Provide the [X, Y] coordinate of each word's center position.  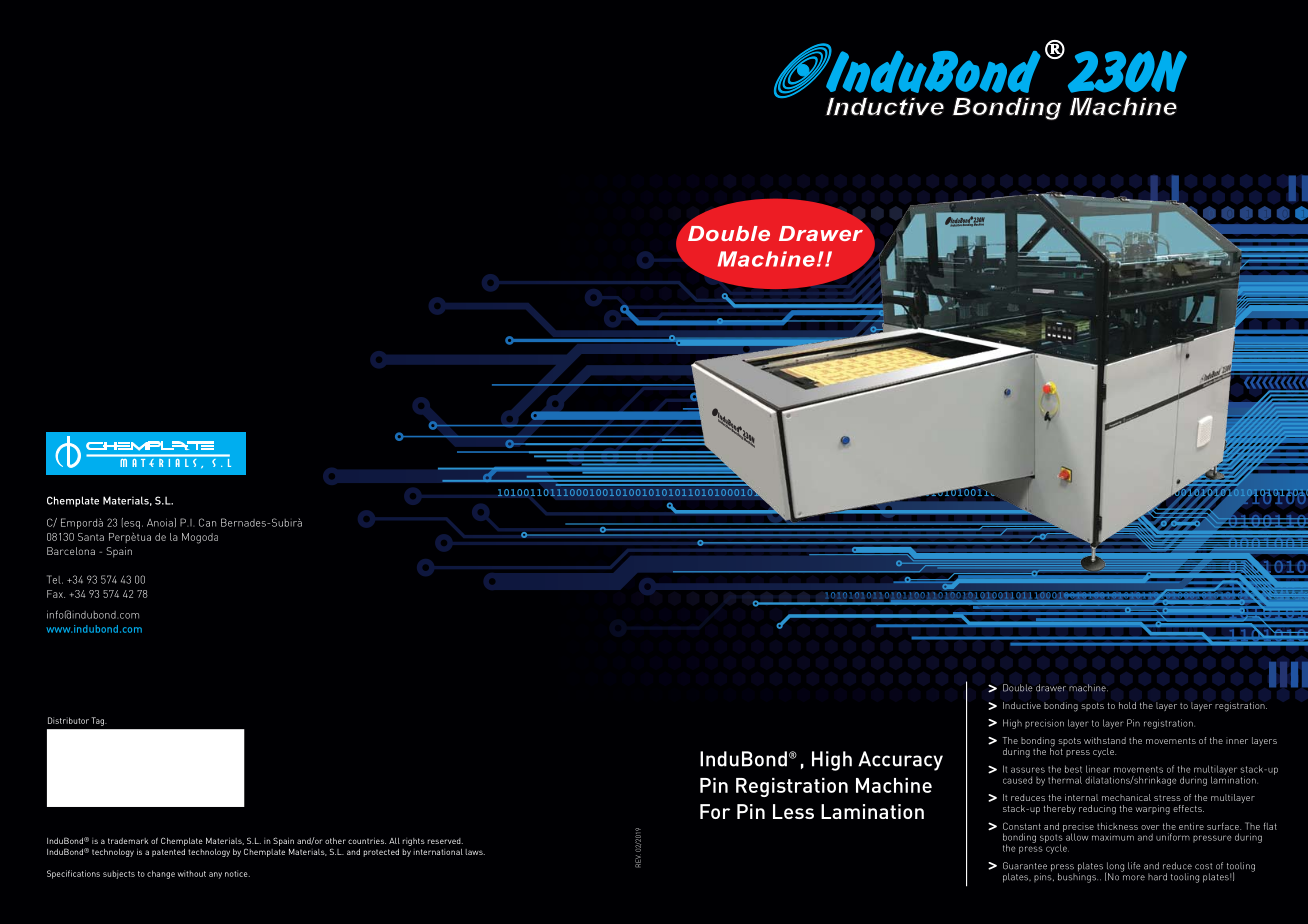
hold [1127, 705]
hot [1056, 750]
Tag [99, 721]
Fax [56, 594]
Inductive [1022, 705]
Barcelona [71, 551]
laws [475, 852]
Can [207, 522]
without [192, 873]
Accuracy [900, 761]
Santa [91, 537]
